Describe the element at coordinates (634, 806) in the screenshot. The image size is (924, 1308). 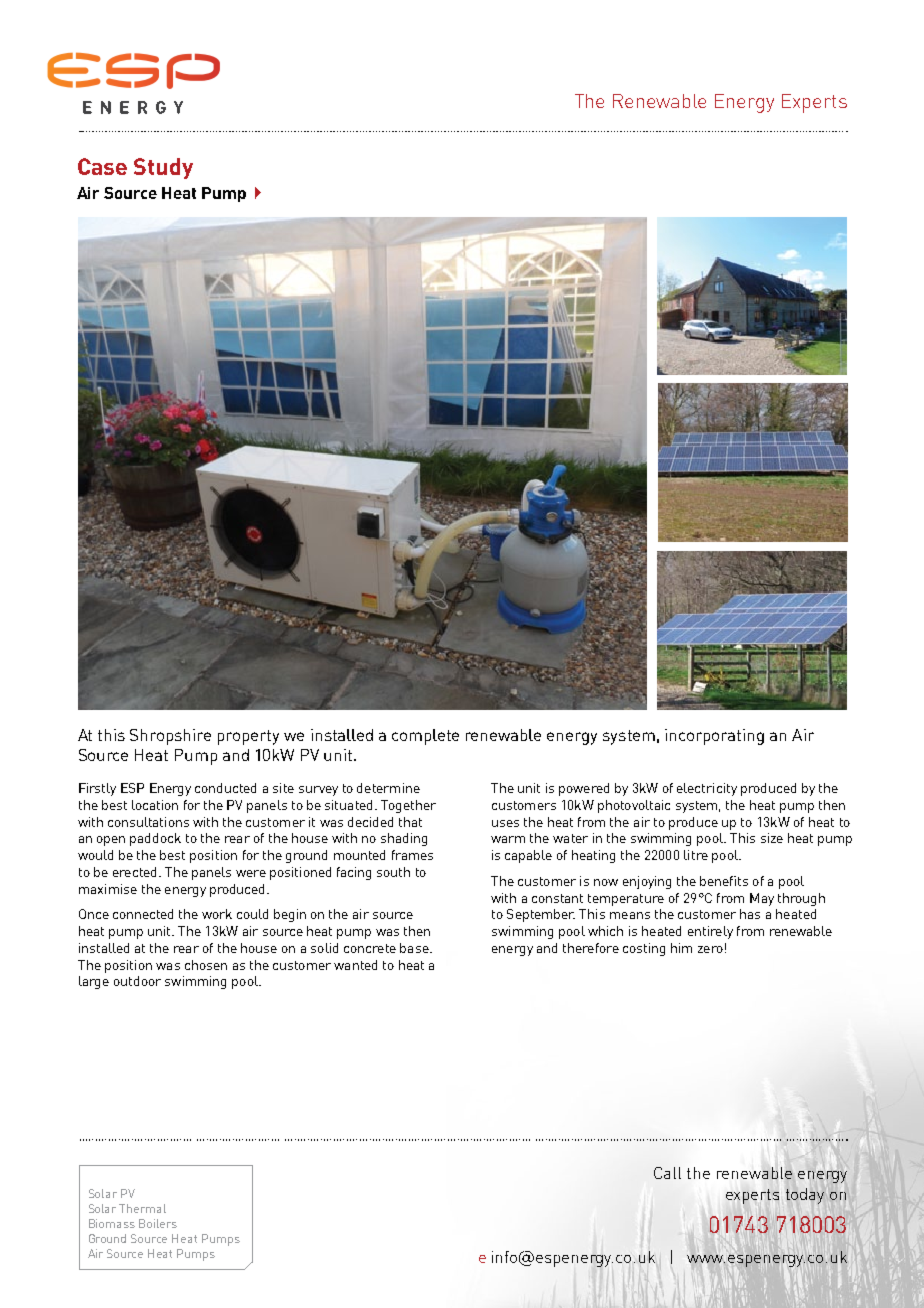
I see `photovoltaic` at that location.
